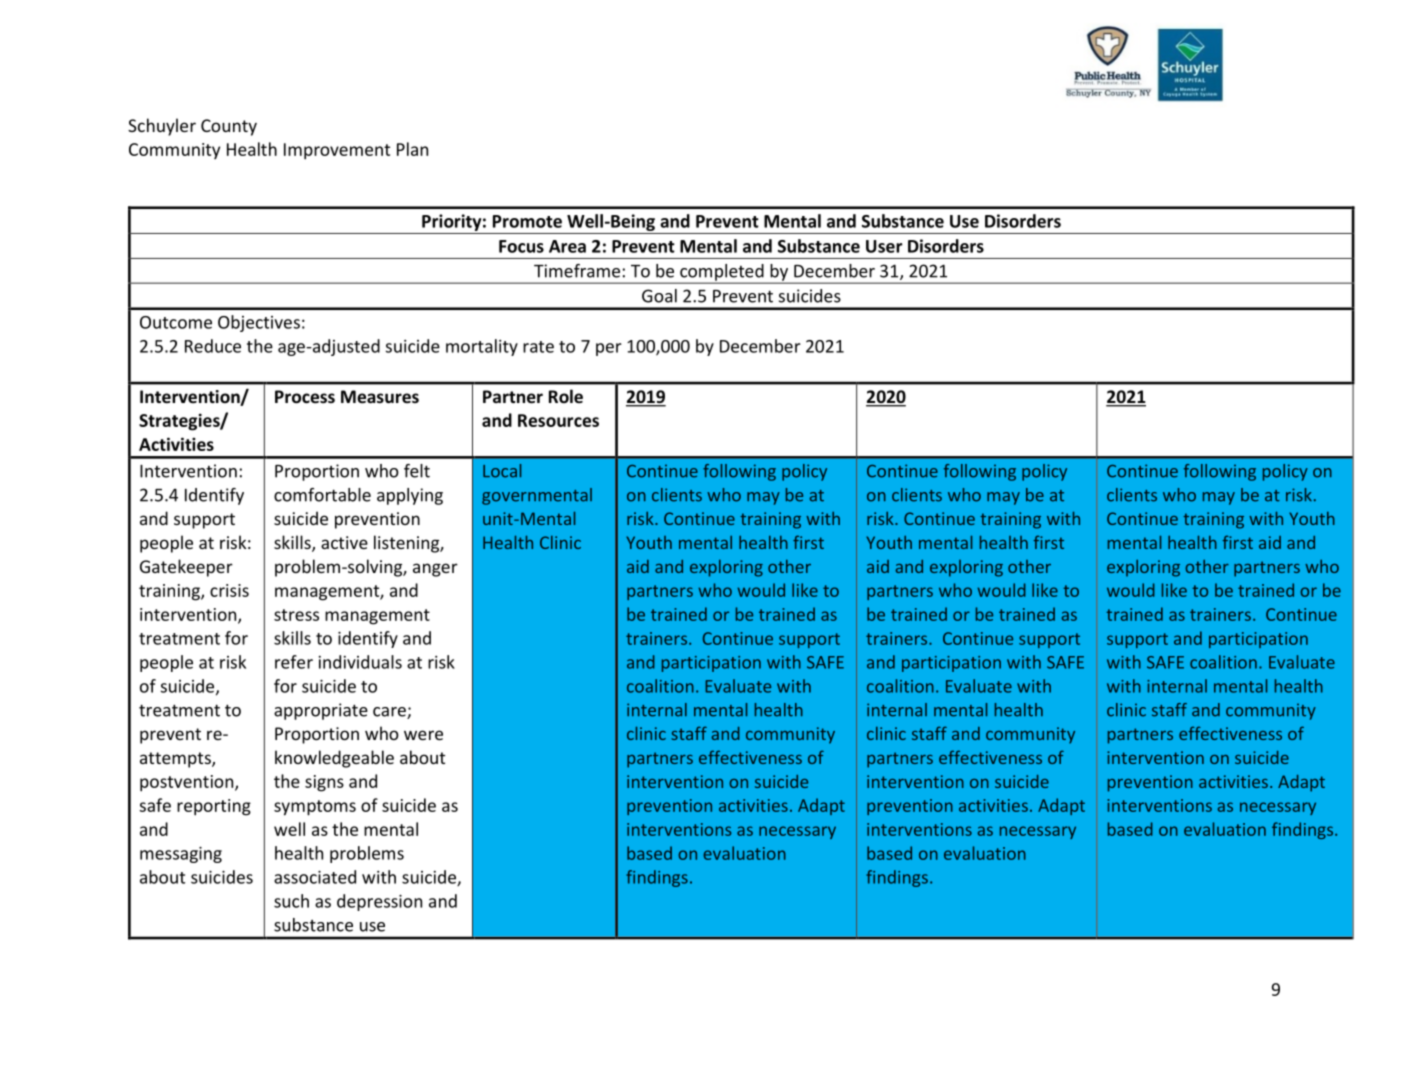  Describe the element at coordinates (321, 711) in the page. I see `appropriate` at that location.
